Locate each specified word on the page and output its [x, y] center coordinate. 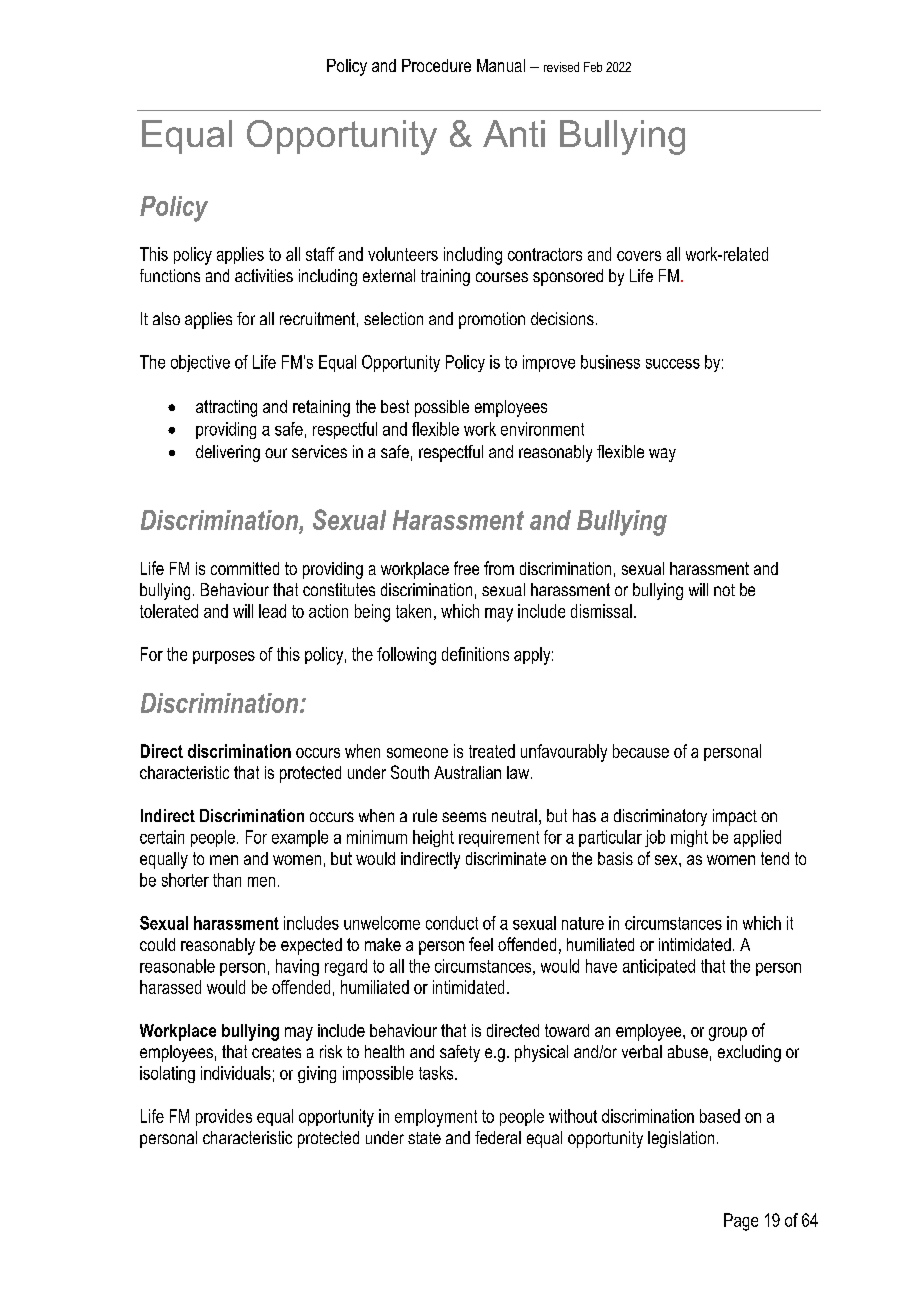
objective [200, 363]
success [673, 364]
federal [498, 1137]
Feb [593, 67]
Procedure [436, 65]
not [724, 590]
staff [320, 254]
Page [741, 1222]
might [689, 838]
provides [224, 1117]
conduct [452, 923]
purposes [224, 657]
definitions [475, 654]
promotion [492, 320]
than [227, 880]
